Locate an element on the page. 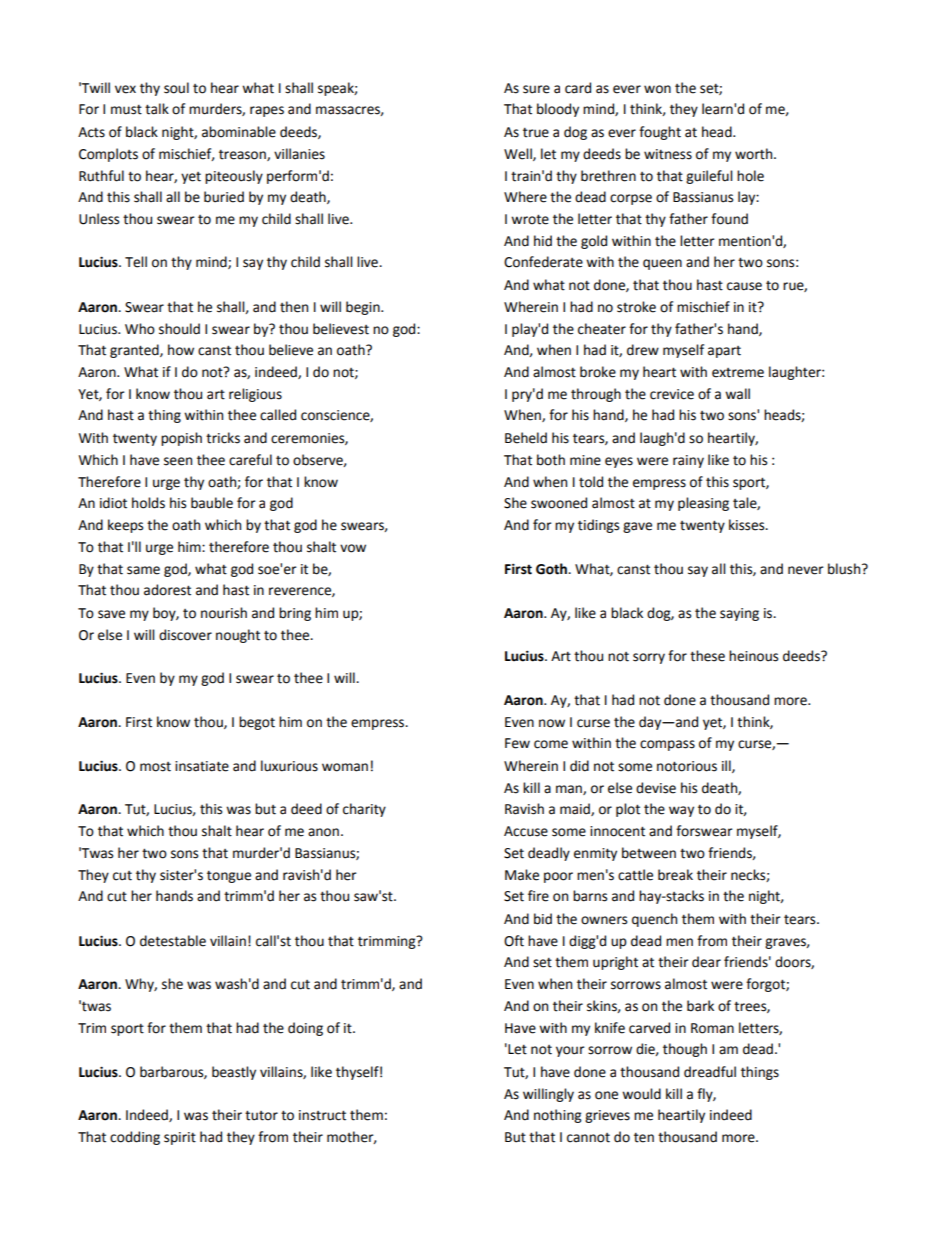  break is located at coordinates (675, 875).
